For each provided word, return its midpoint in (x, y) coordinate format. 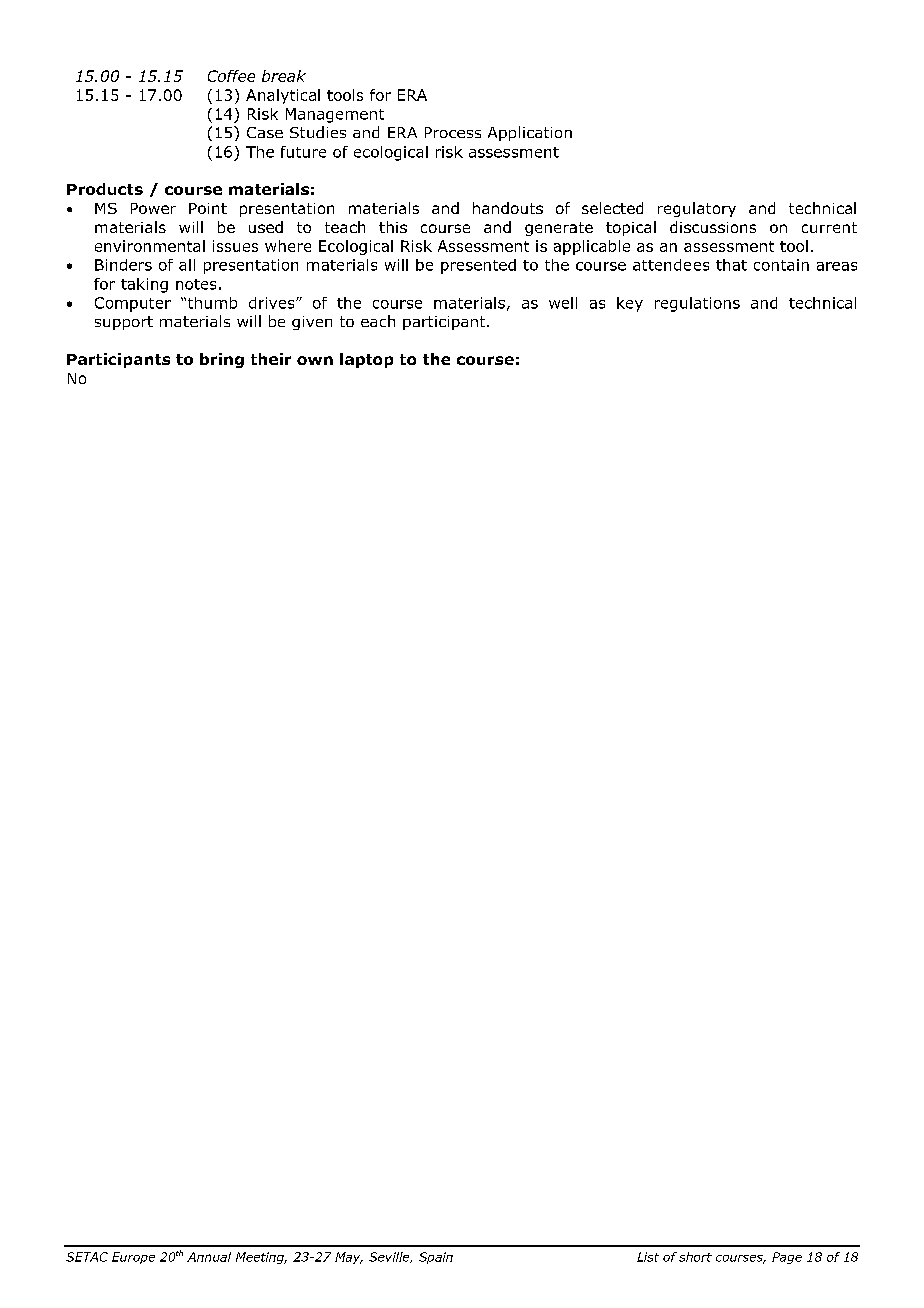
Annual (209, 1257)
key (630, 304)
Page (787, 1258)
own (315, 360)
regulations (697, 304)
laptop (366, 360)
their (271, 359)
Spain (436, 1258)
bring (222, 360)
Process (453, 132)
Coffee (231, 76)
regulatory (697, 209)
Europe (133, 1258)
